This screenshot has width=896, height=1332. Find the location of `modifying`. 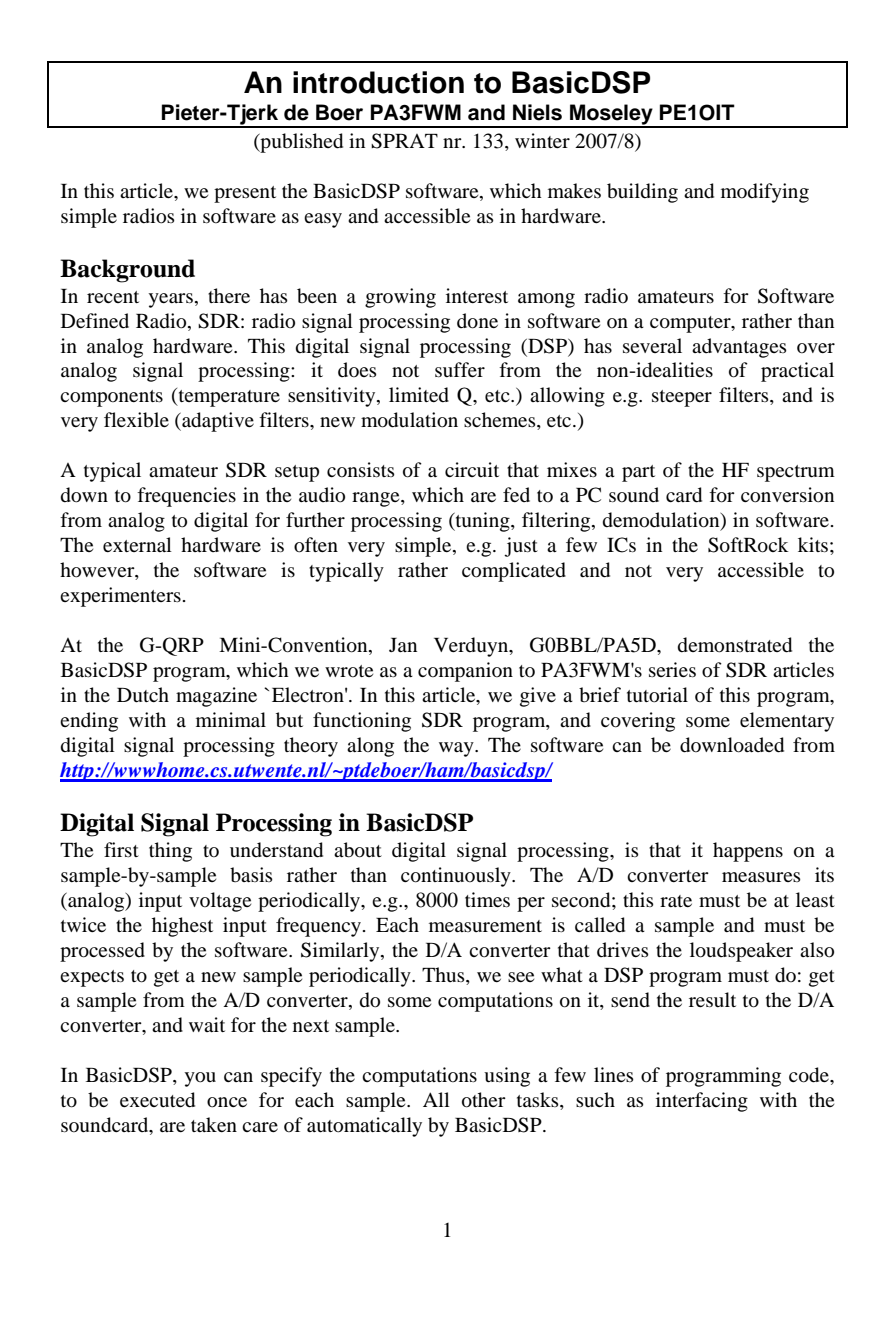

modifying is located at coordinates (765, 193).
